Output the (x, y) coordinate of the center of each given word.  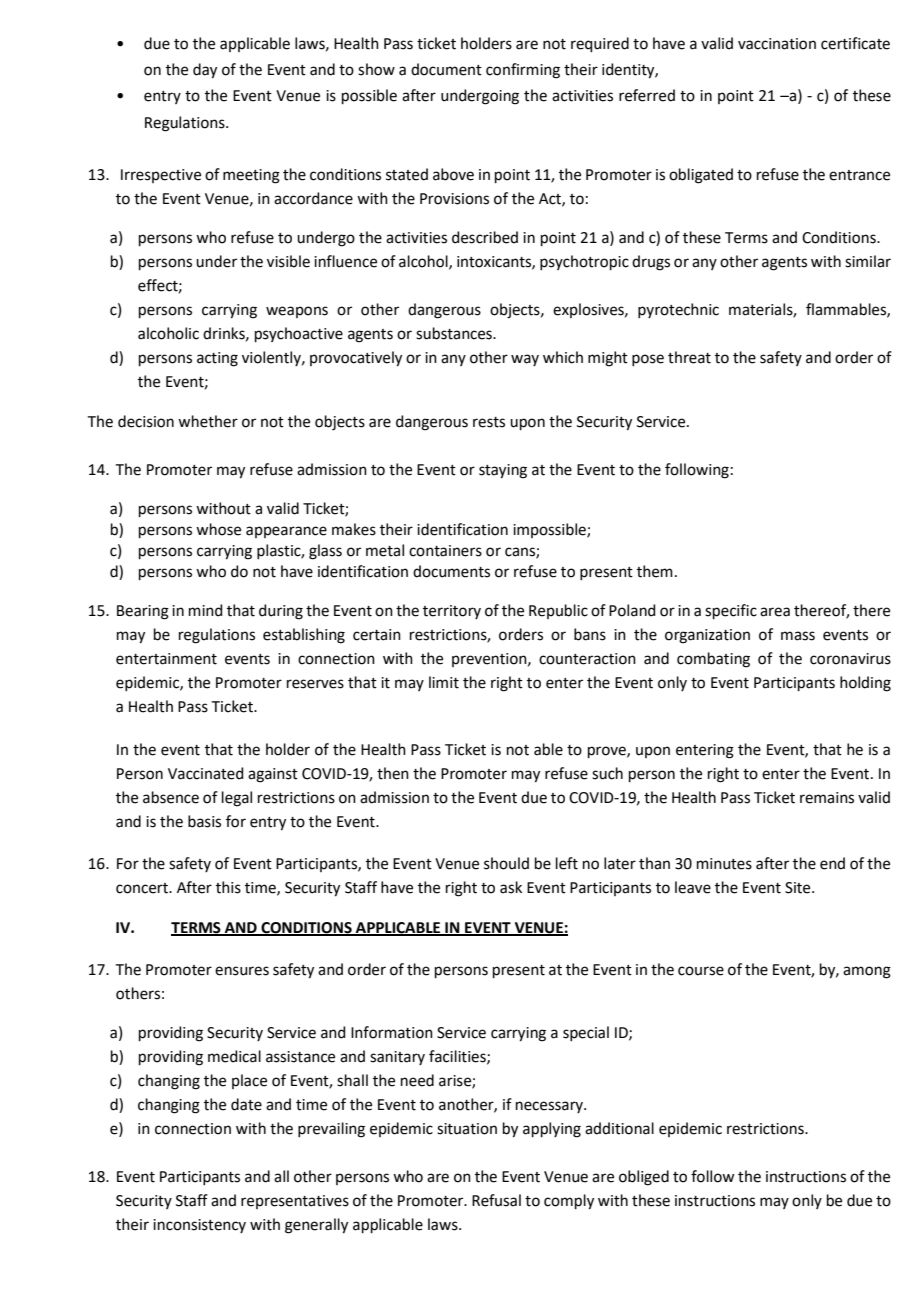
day (205, 71)
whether (208, 421)
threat (689, 357)
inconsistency (199, 1226)
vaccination (777, 44)
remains (827, 798)
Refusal (496, 1200)
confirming (523, 71)
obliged (644, 1178)
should (506, 863)
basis (204, 821)
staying (503, 471)
